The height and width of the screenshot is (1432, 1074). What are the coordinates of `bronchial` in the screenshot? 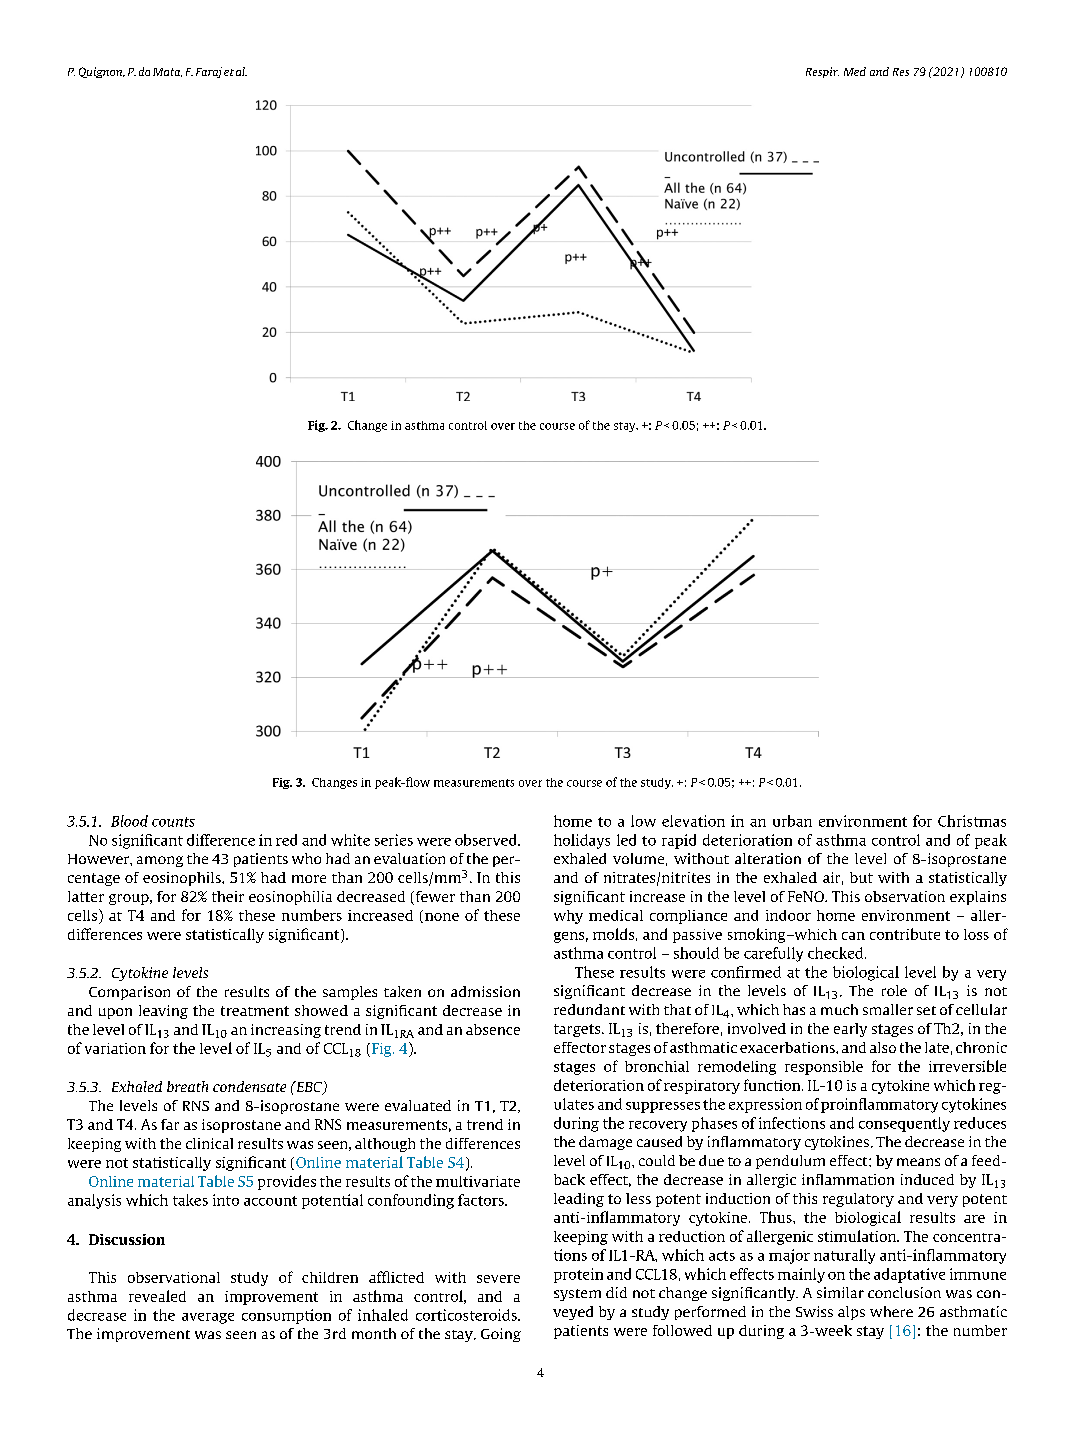 It's located at (657, 1066).
